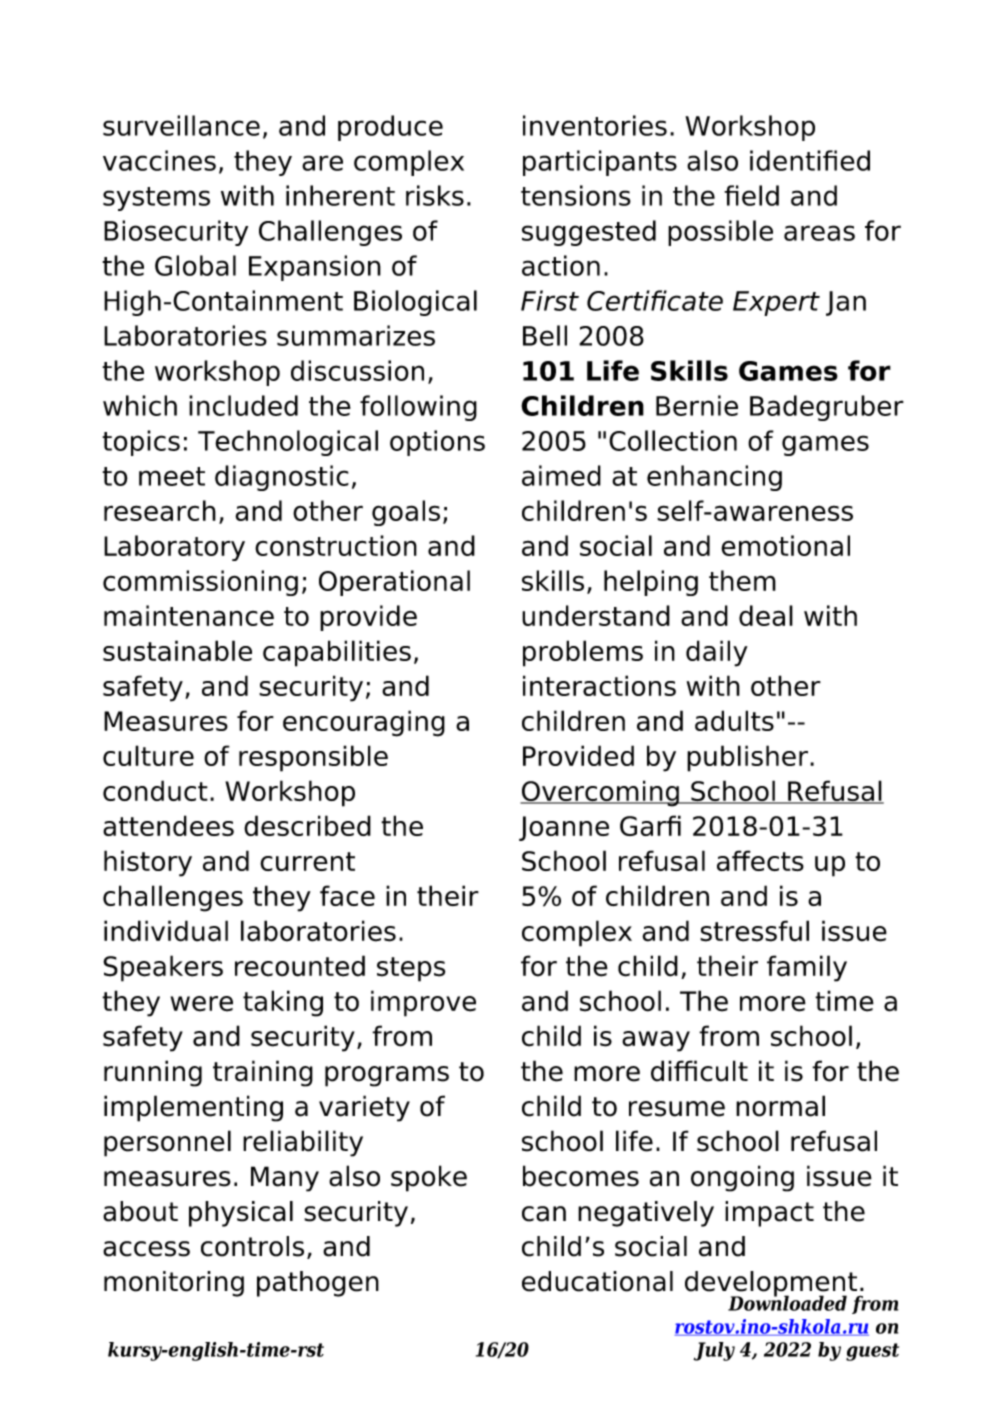 The image size is (1007, 1428). What do you see at coordinates (243, 405) in the screenshot?
I see `included` at bounding box center [243, 405].
